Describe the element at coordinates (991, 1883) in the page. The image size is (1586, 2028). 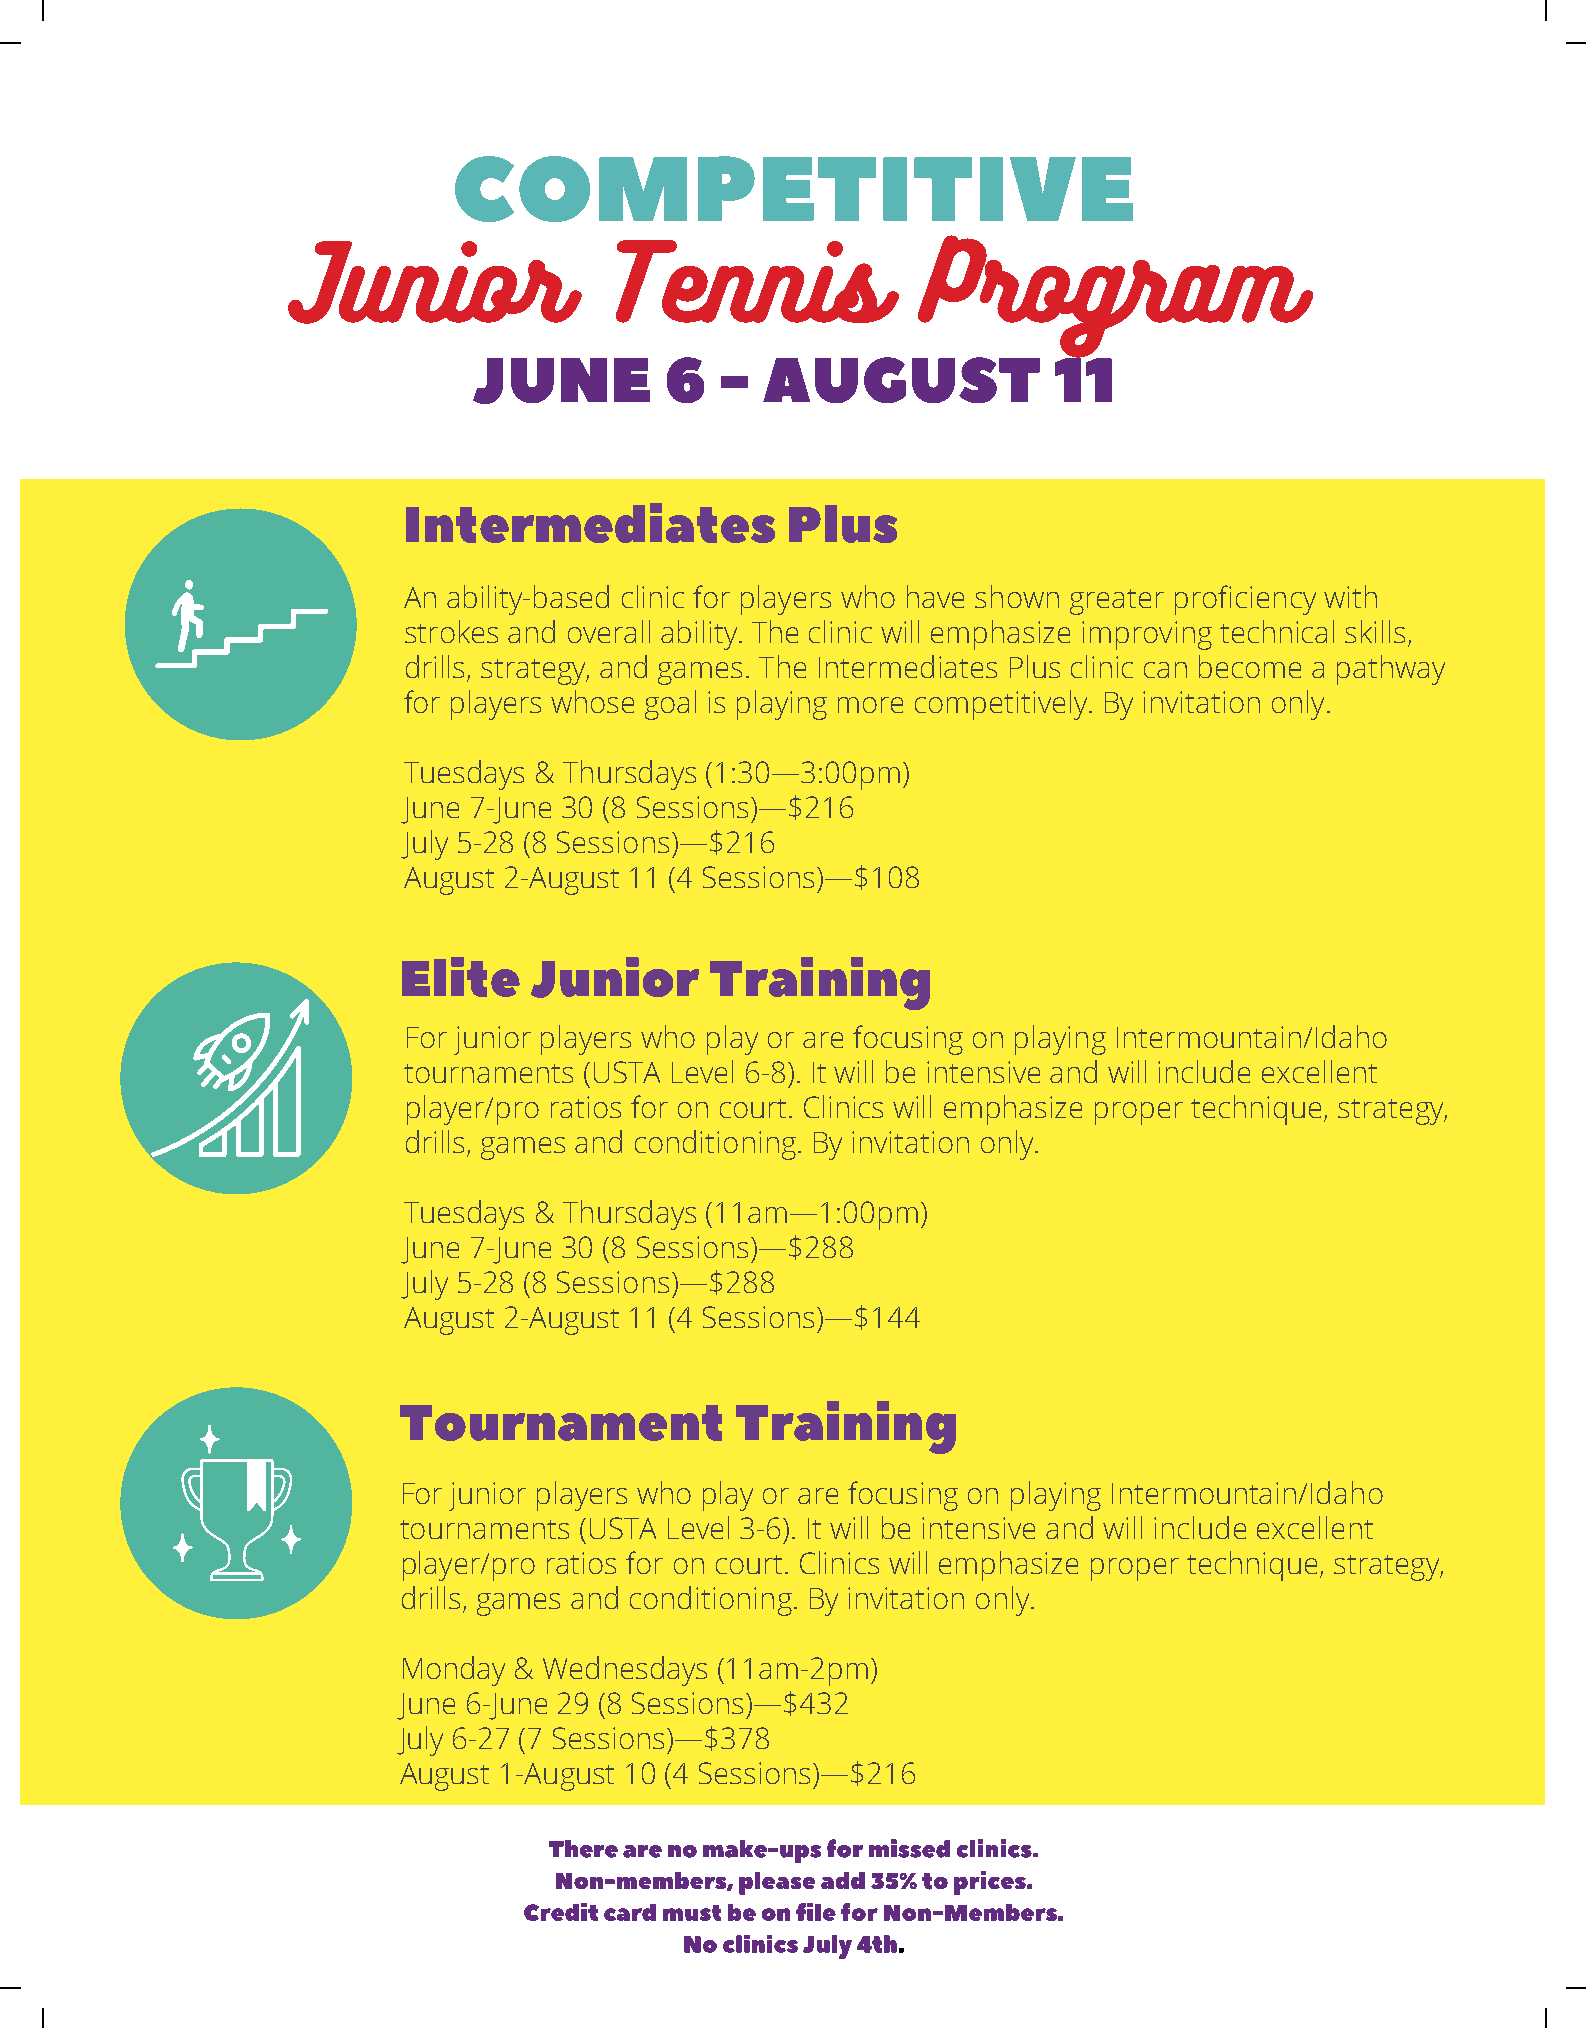
I see `prices` at that location.
